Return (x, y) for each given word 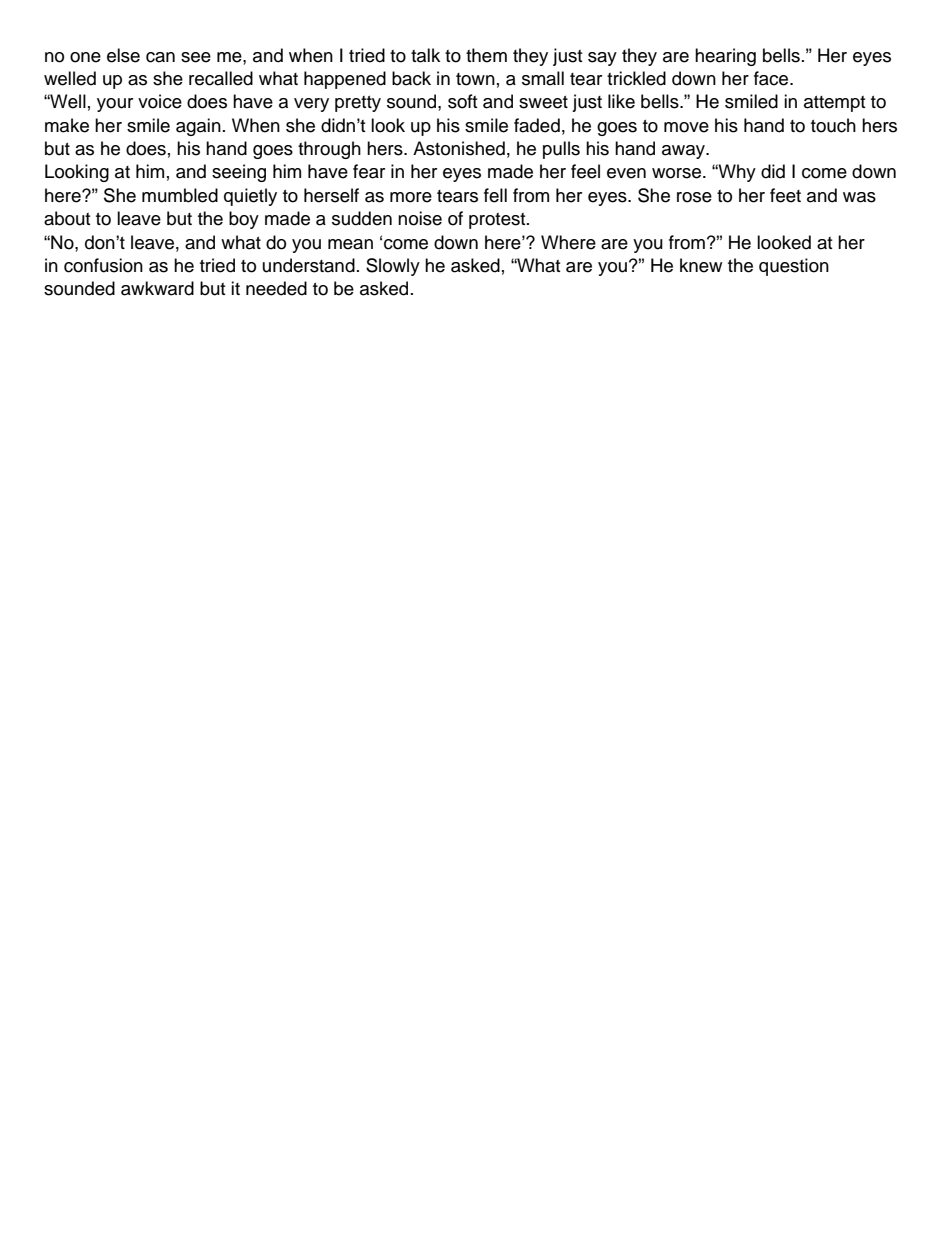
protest (498, 221)
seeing (239, 173)
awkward (157, 288)
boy (244, 220)
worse (678, 173)
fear (369, 171)
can (160, 57)
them (486, 55)
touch (833, 125)
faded (537, 125)
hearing (725, 57)
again (198, 127)
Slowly (393, 267)
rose (694, 197)
